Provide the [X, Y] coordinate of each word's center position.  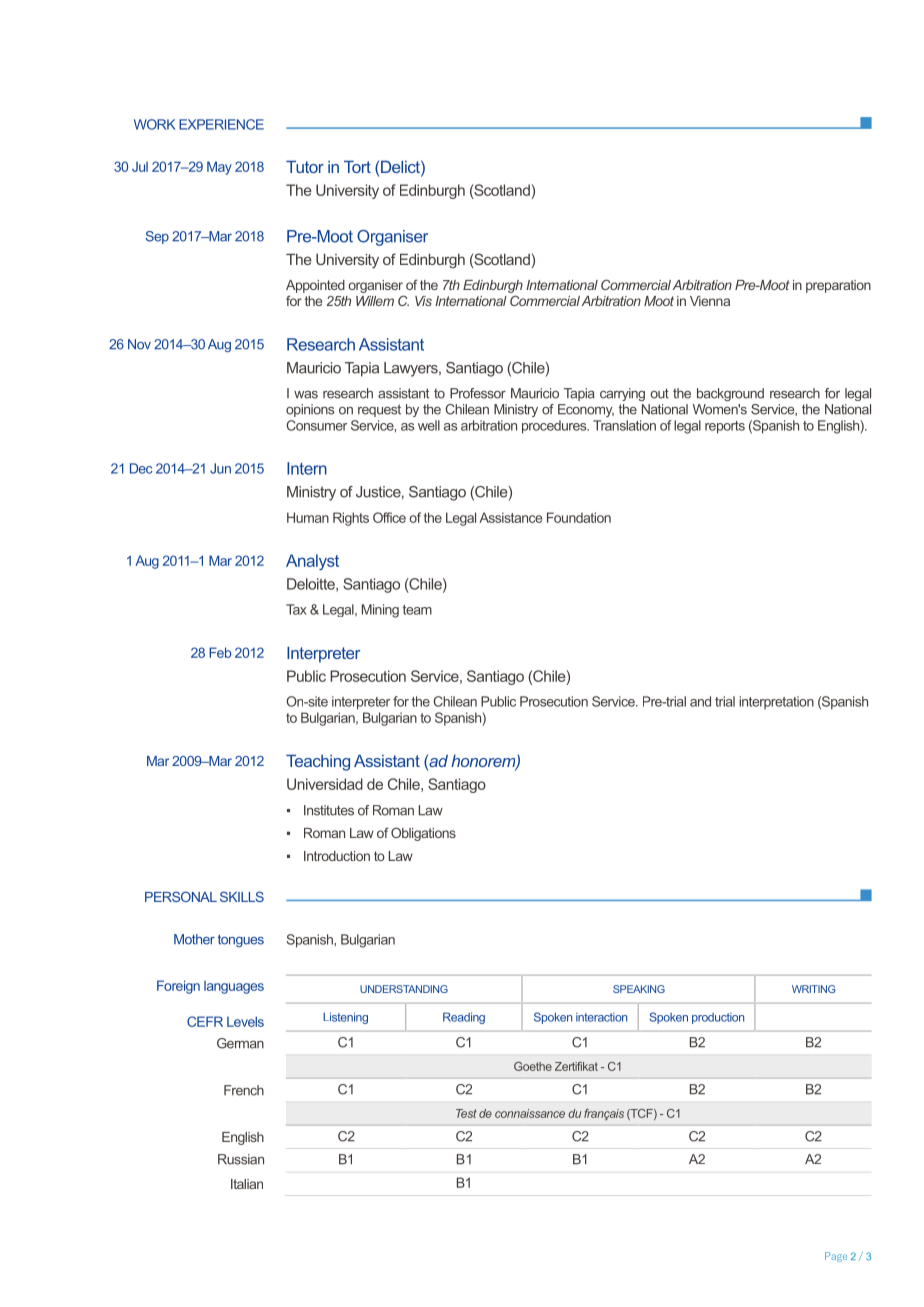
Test [466, 1113]
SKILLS [242, 896]
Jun [220, 468]
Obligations [423, 834]
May [219, 168]
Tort [357, 166]
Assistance [510, 517]
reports [725, 427]
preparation [838, 286]
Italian [247, 1184]
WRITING [813, 989]
